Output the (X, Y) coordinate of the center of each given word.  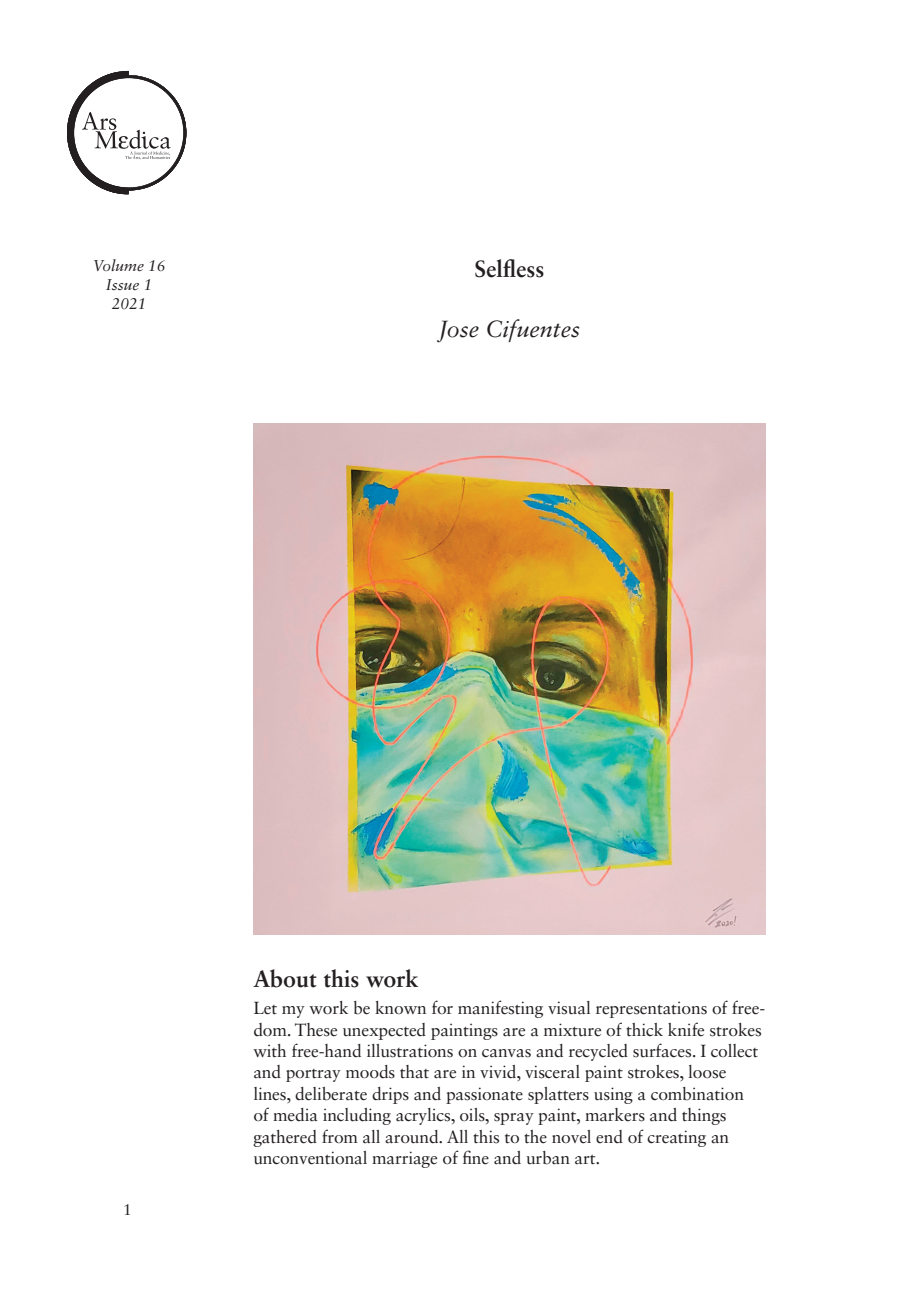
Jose (458, 331)
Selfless (509, 268)
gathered (285, 1138)
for (442, 1007)
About (285, 978)
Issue (122, 284)
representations (651, 1009)
